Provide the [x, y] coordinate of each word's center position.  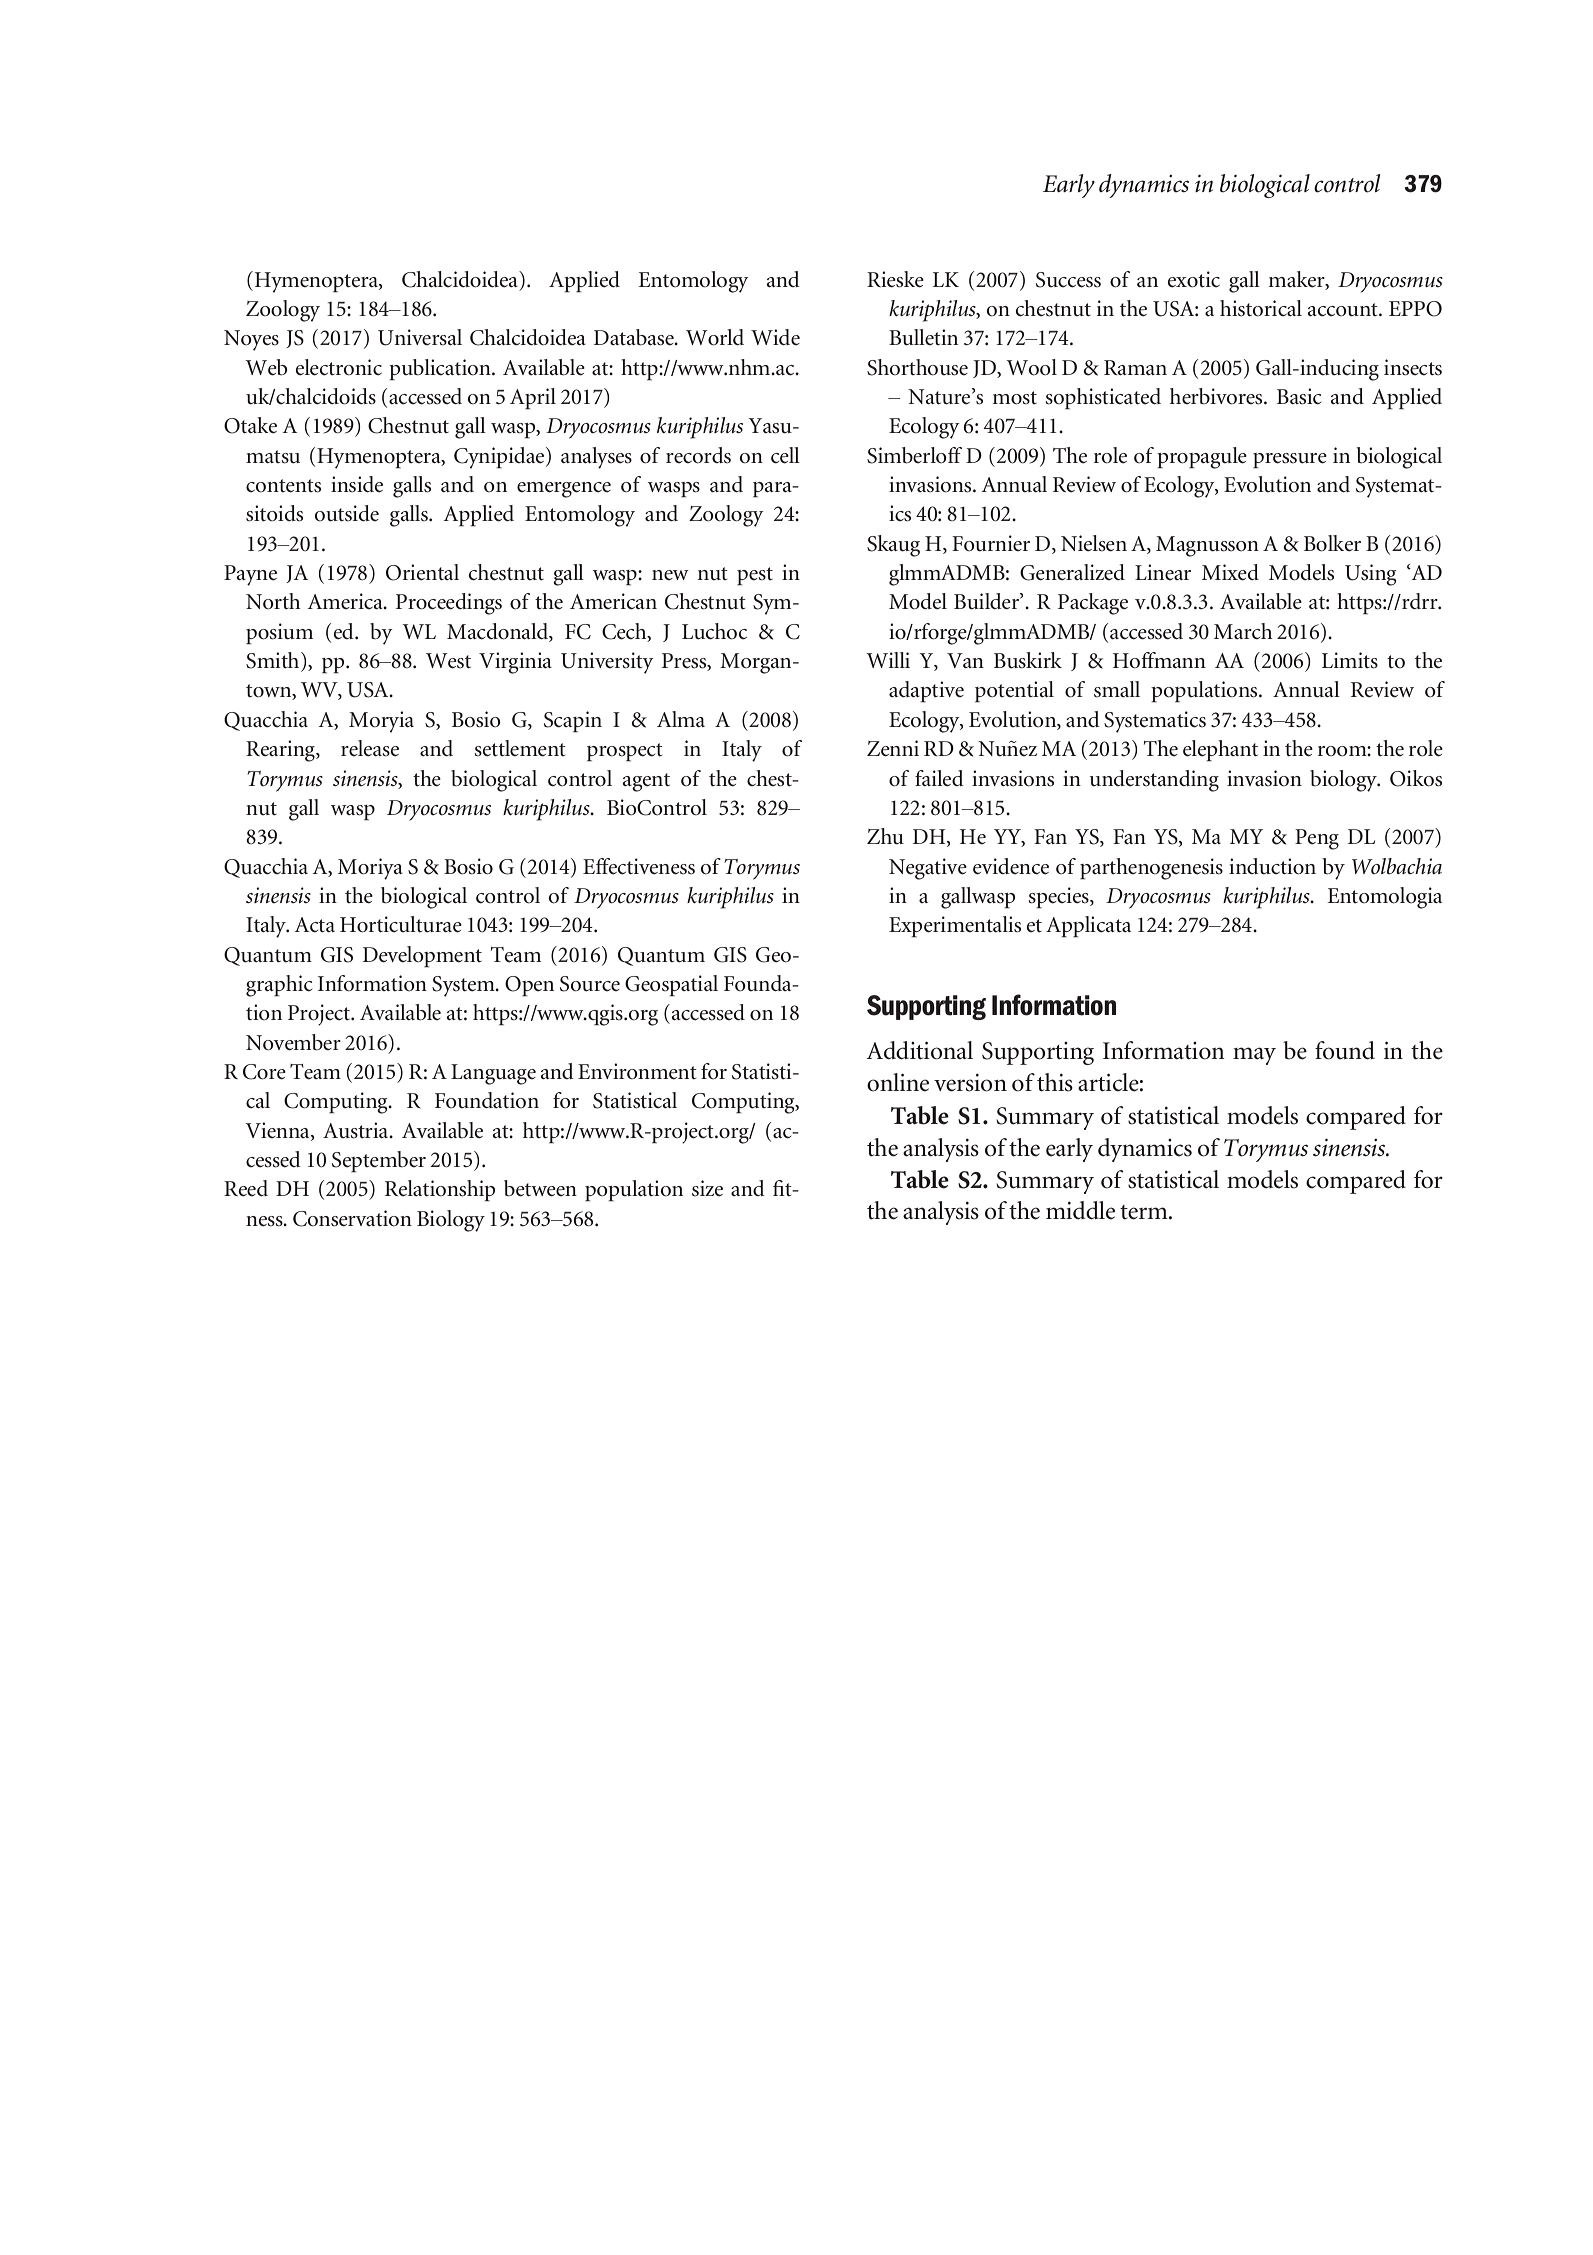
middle [1080, 1210]
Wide [775, 337]
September [379, 1162]
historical [1261, 308]
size [707, 1188]
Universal [420, 337]
